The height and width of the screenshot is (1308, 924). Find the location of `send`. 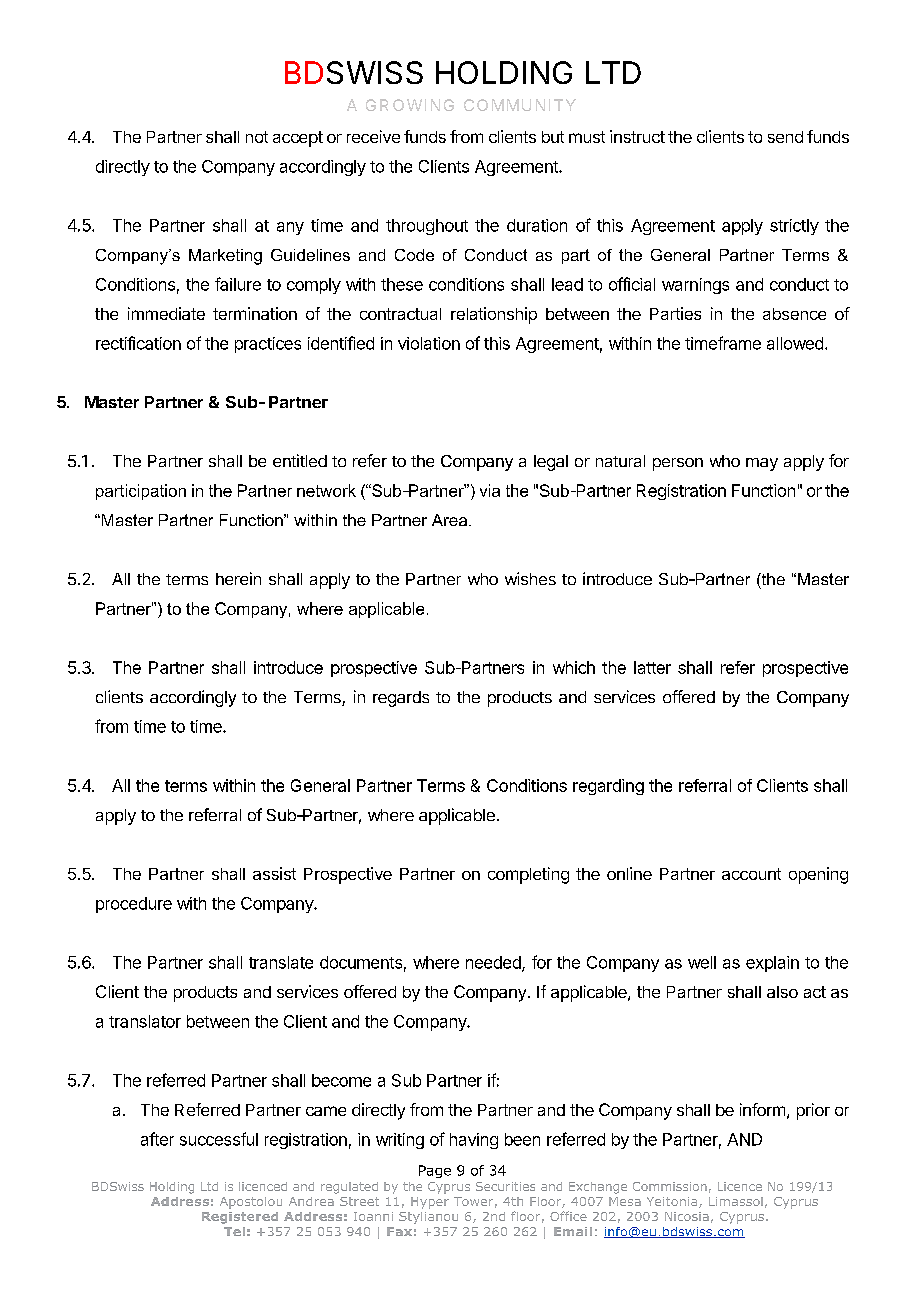

send is located at coordinates (785, 137).
